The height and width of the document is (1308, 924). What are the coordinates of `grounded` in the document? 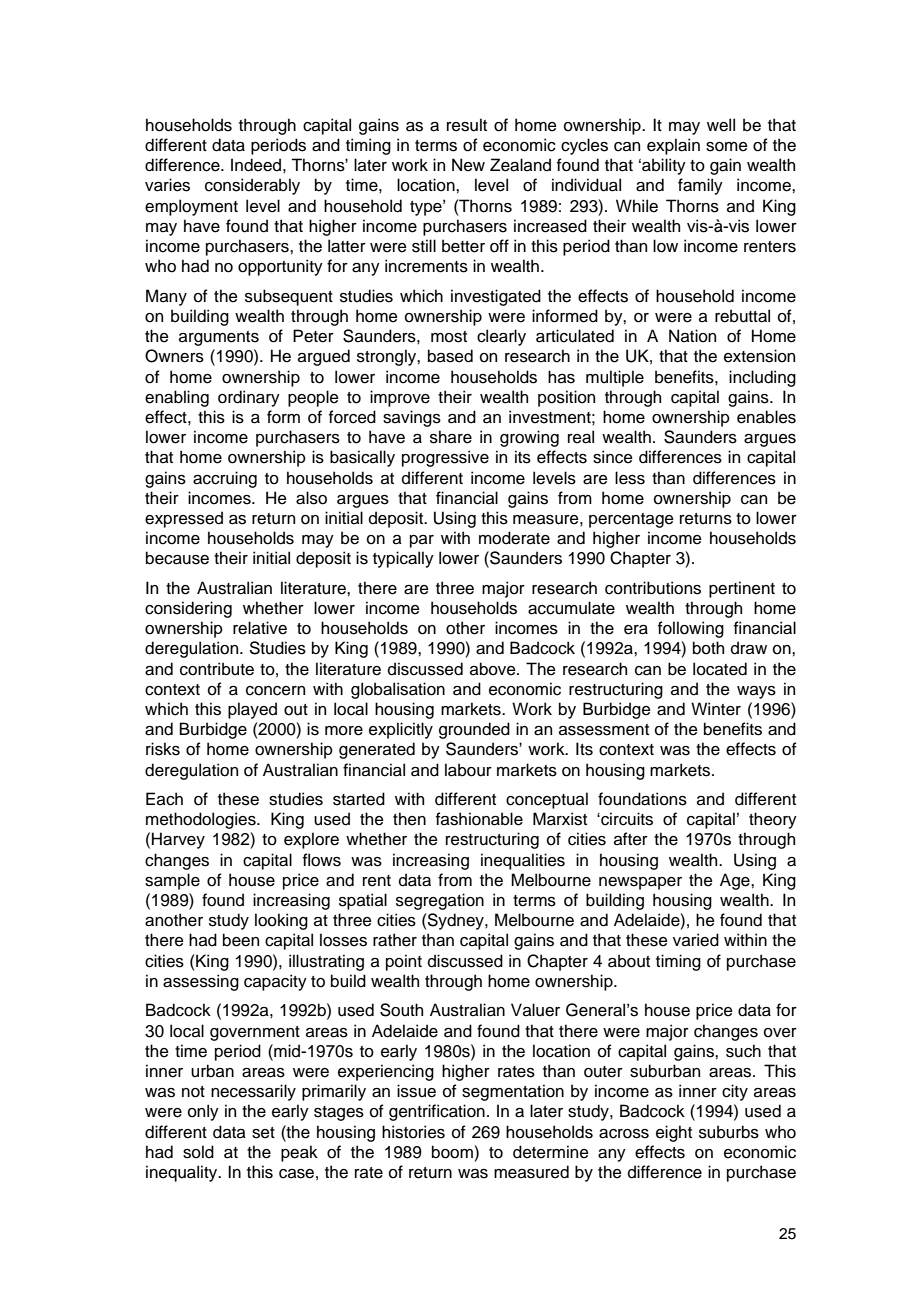 It's located at (474, 730).
